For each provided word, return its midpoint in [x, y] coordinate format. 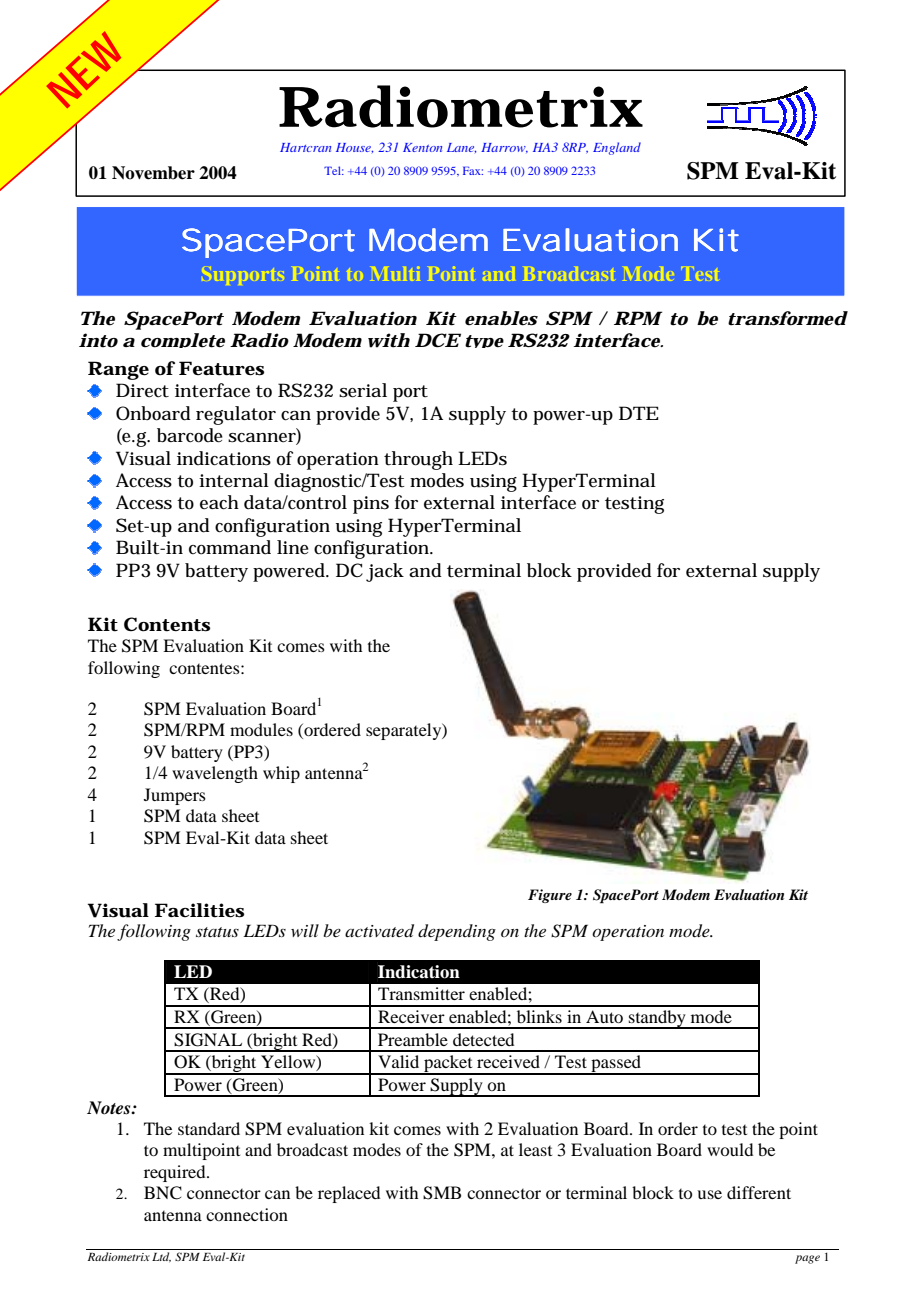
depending [457, 932]
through [418, 460]
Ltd [161, 1257]
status [217, 932]
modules [261, 729]
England [617, 148]
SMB [442, 1193]
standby [657, 1019]
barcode [190, 435]
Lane [461, 148]
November [153, 173]
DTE [639, 413]
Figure [550, 896]
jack [385, 572]
